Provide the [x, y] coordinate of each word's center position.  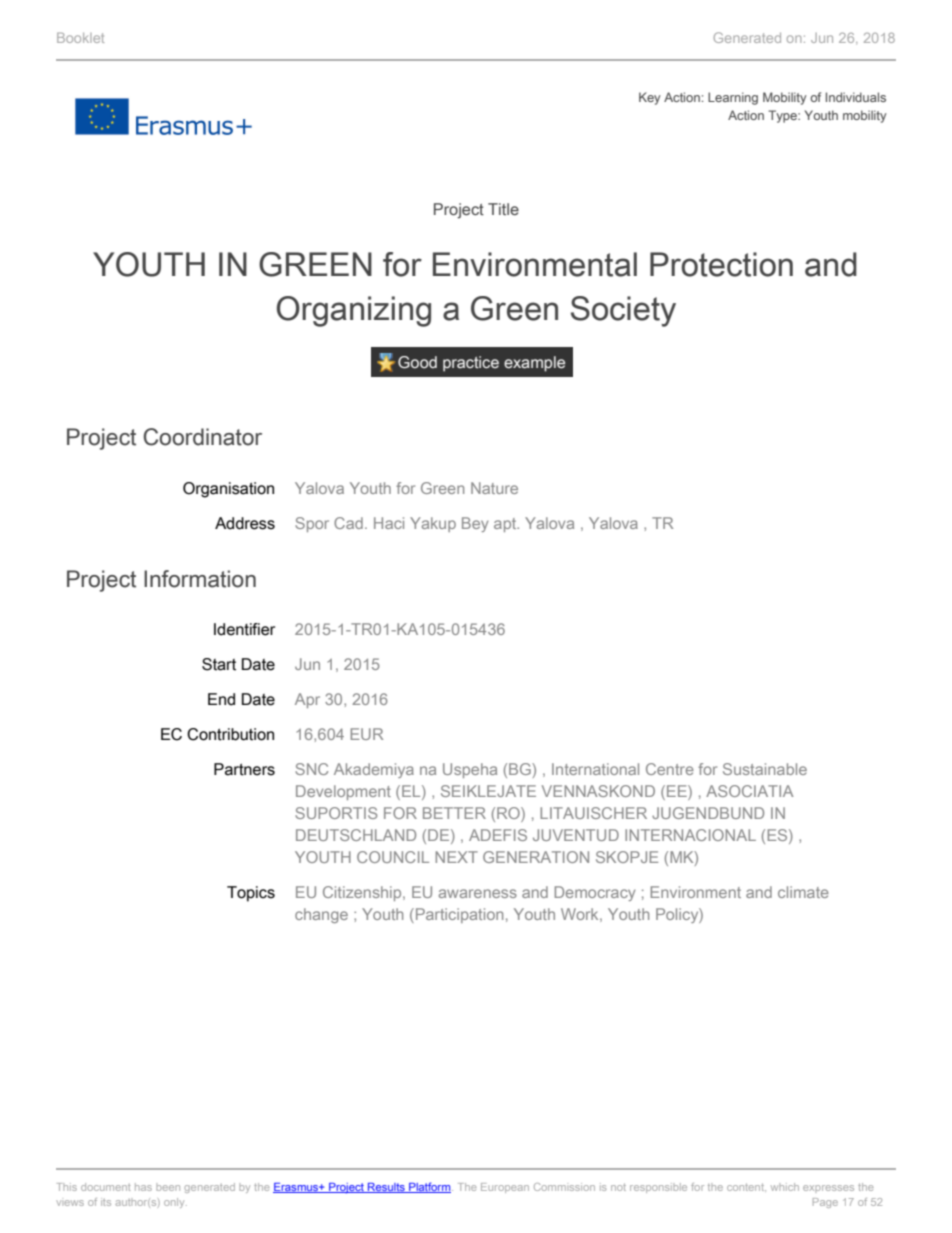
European [505, 1188]
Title [503, 209]
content [746, 1187]
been [168, 1187]
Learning [733, 98]
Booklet [80, 37]
